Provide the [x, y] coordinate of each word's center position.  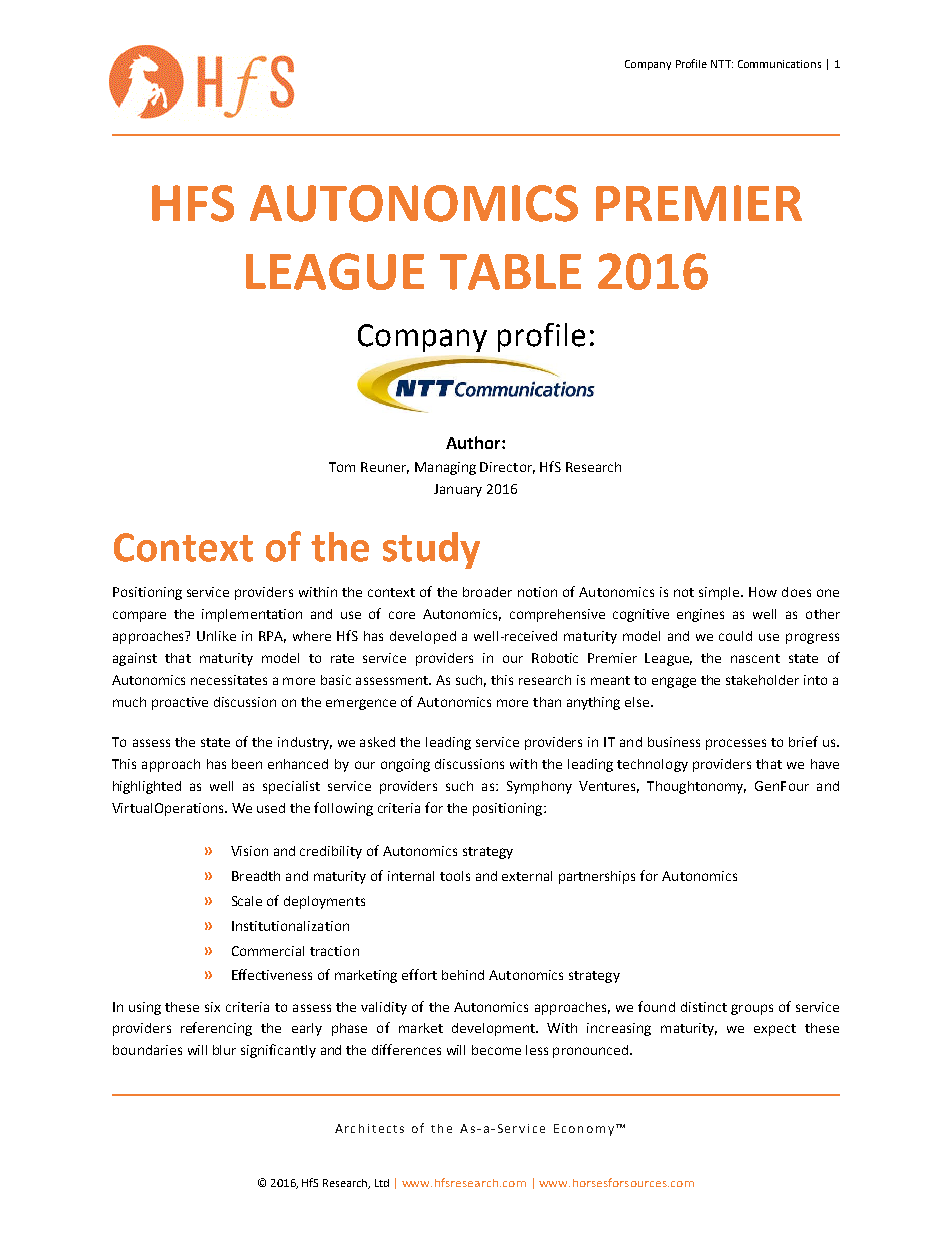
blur [224, 1050]
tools [455, 876]
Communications [779, 64]
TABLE [510, 272]
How [763, 592]
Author [474, 442]
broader [487, 592]
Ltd [382, 1183]
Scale [247, 901]
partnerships [597, 877]
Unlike [216, 636]
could [735, 636]
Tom [342, 467]
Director [507, 468]
